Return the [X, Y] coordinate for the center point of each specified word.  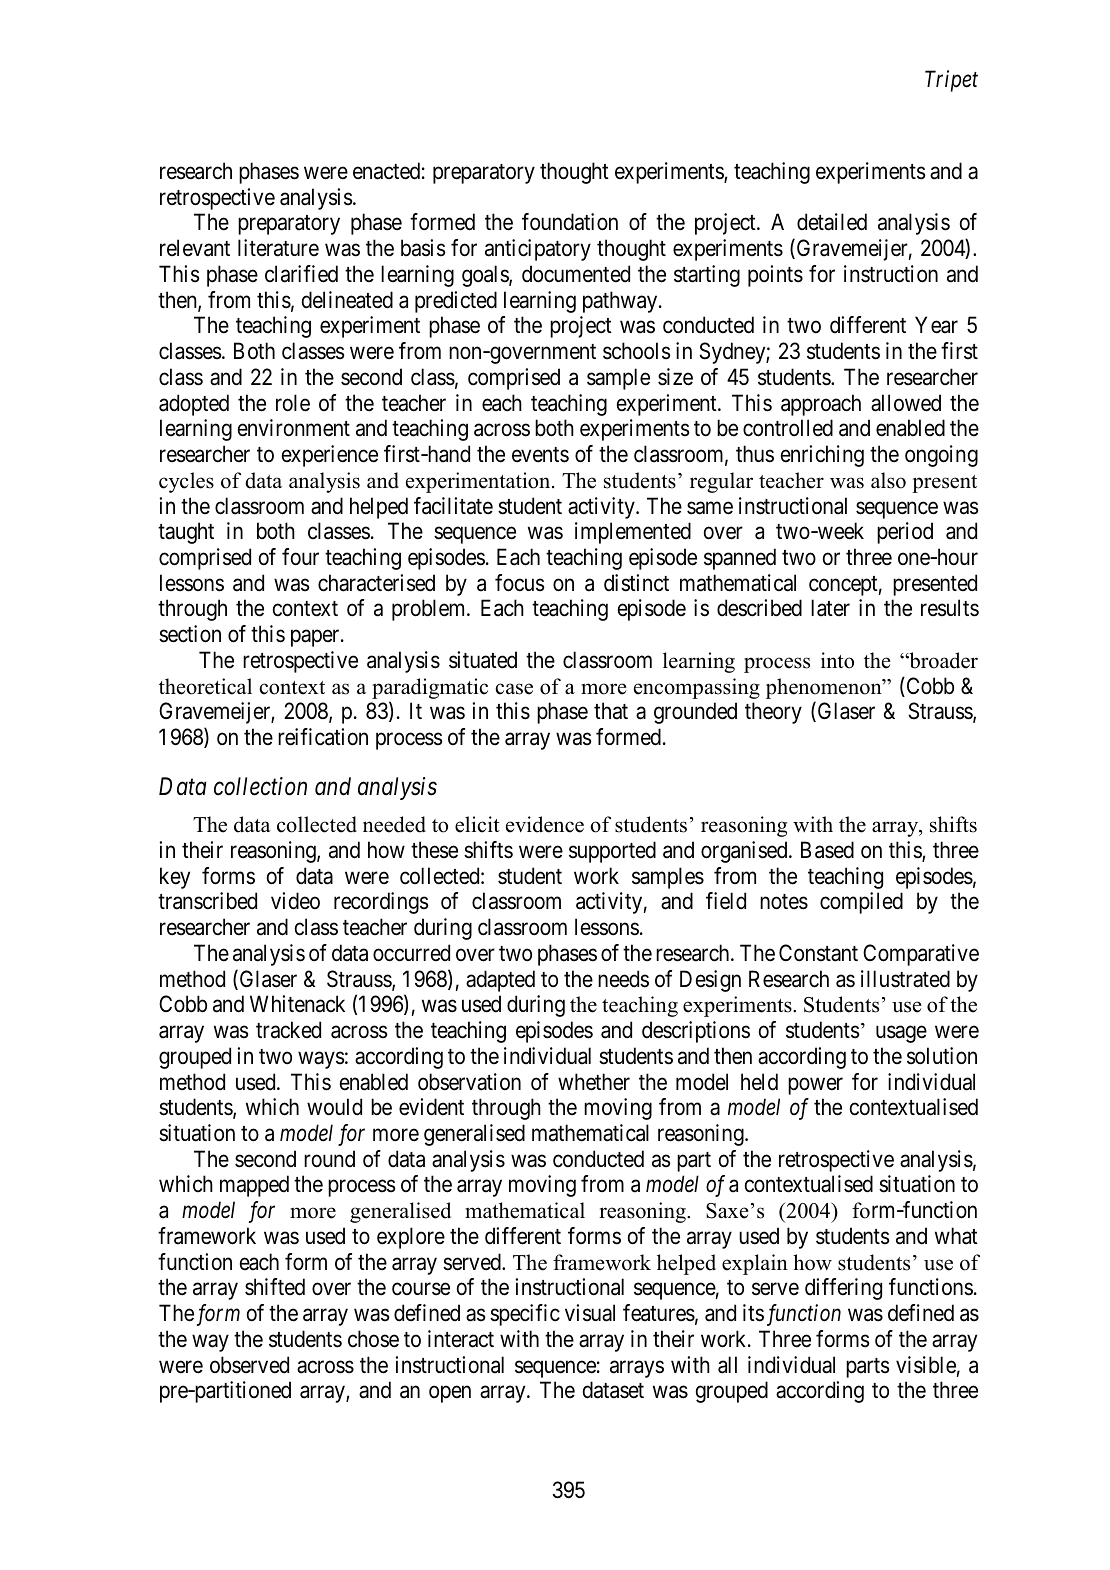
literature [278, 248]
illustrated [905, 979]
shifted [275, 1287]
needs [623, 979]
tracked [288, 1030]
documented [576, 274]
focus [520, 583]
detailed [832, 222]
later [830, 608]
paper [316, 638]
